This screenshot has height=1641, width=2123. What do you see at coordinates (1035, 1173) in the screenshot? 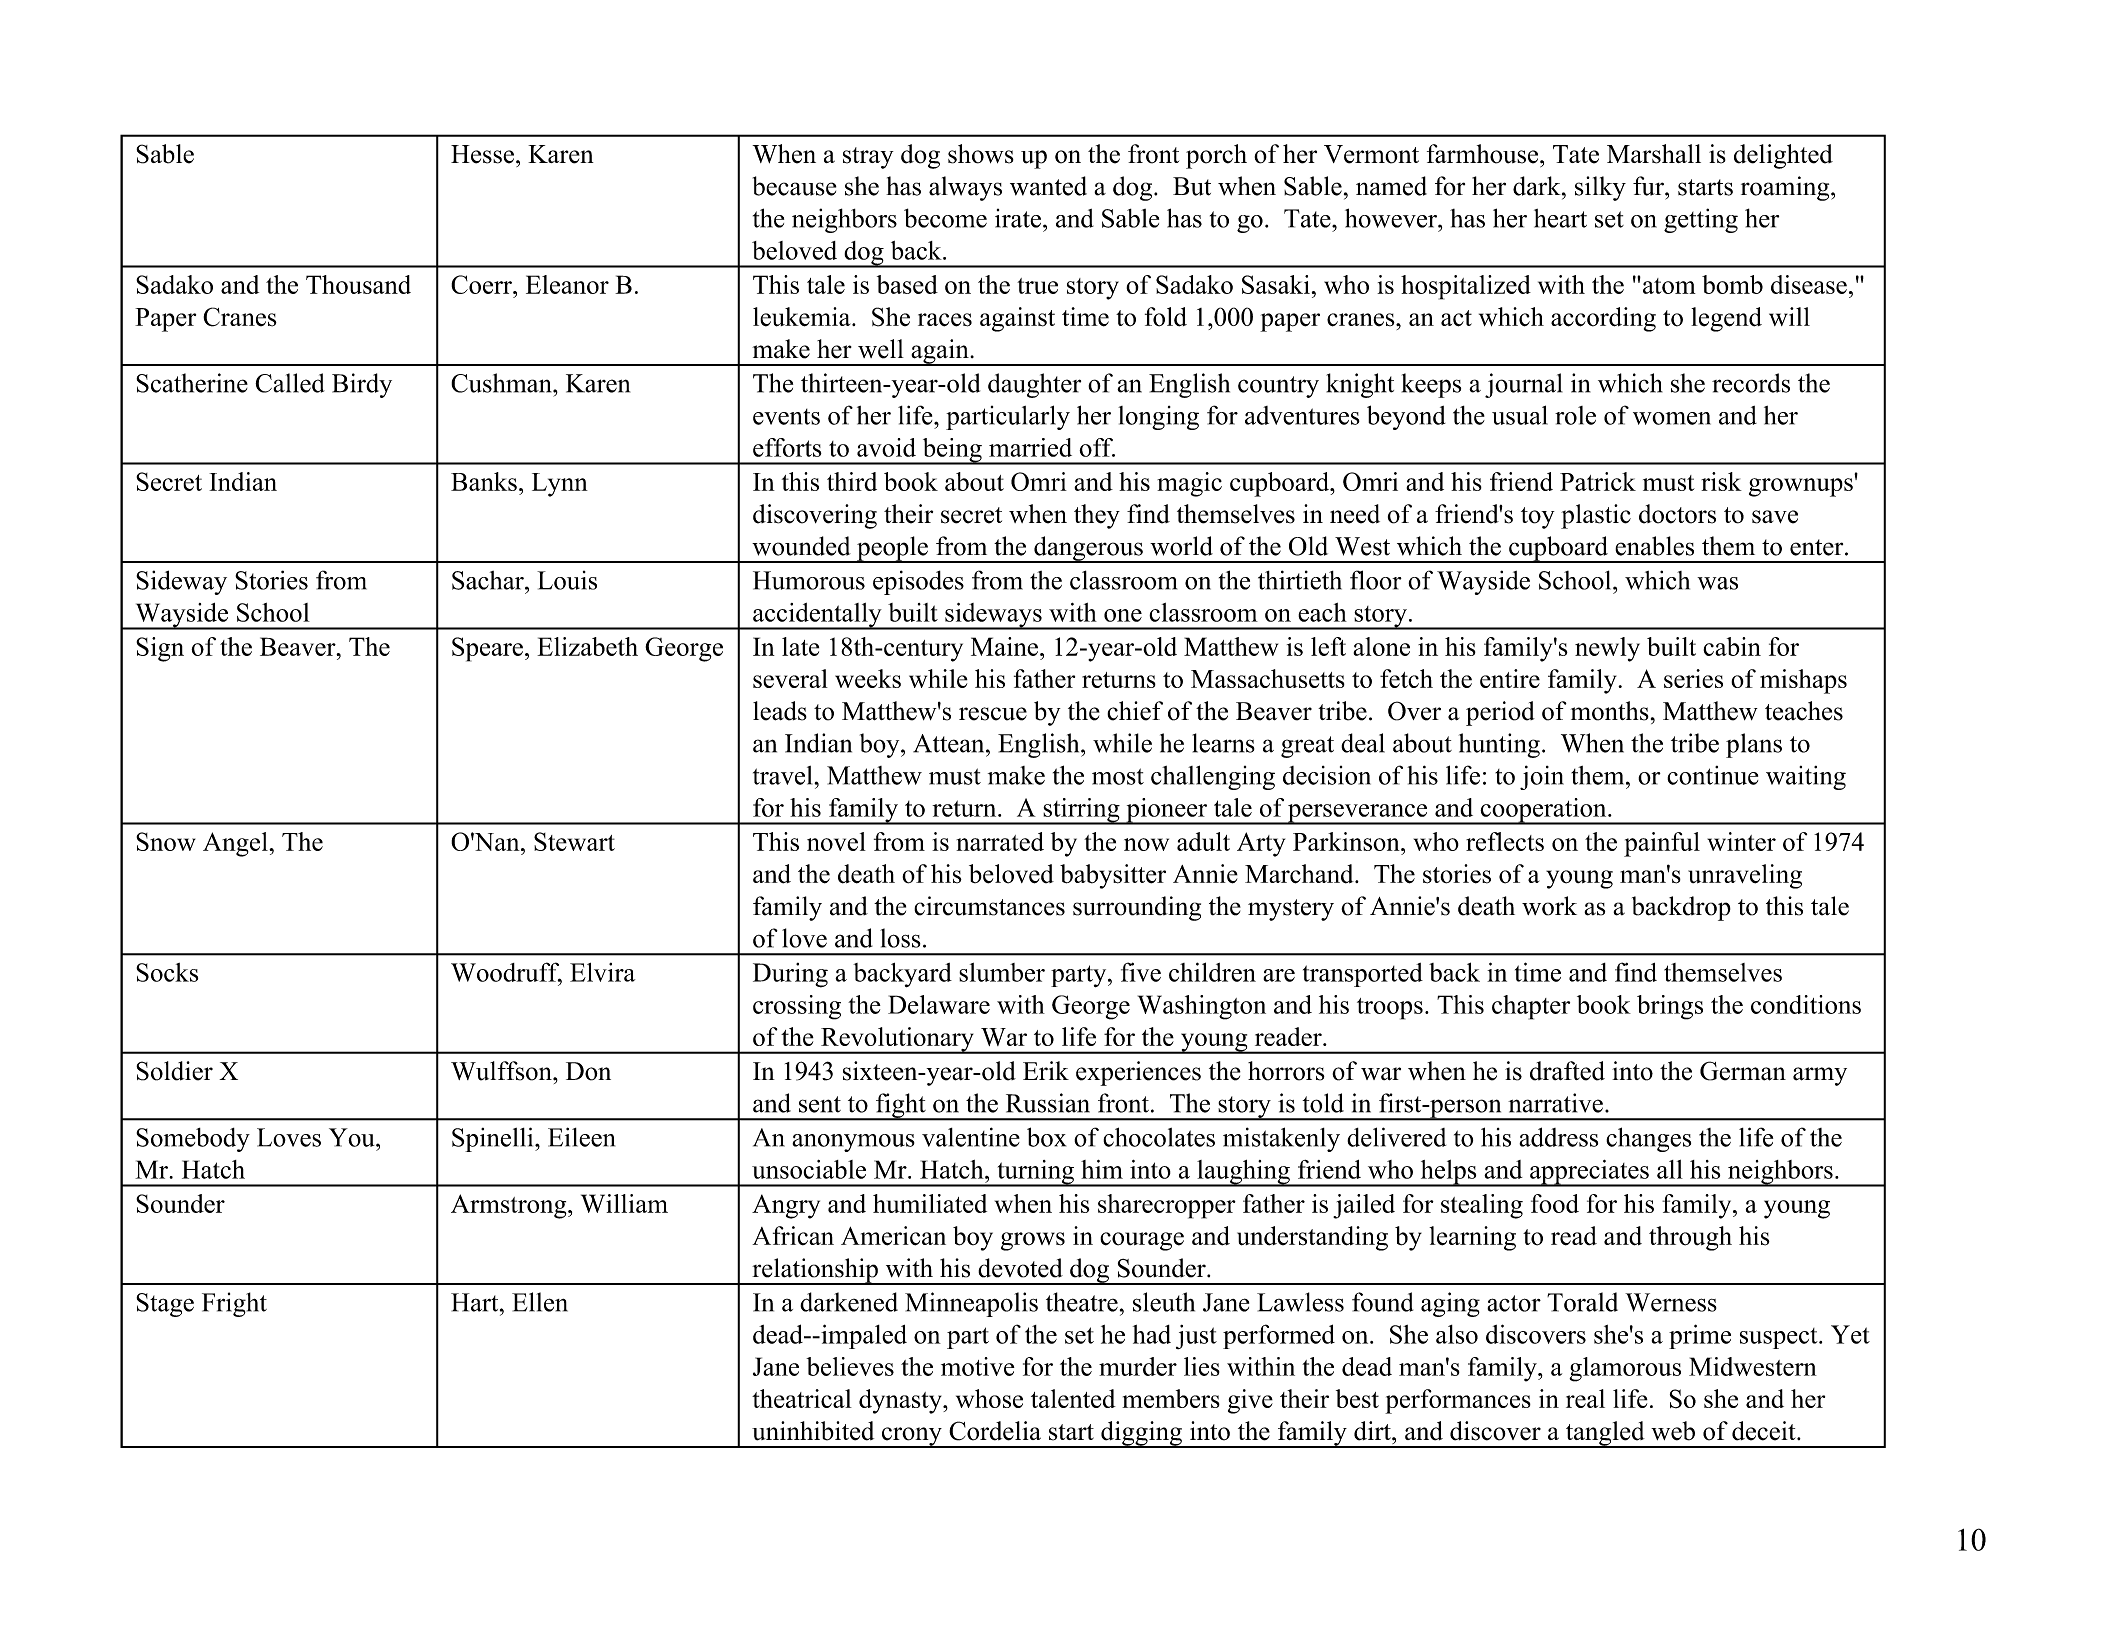
I see `turning` at bounding box center [1035, 1173].
